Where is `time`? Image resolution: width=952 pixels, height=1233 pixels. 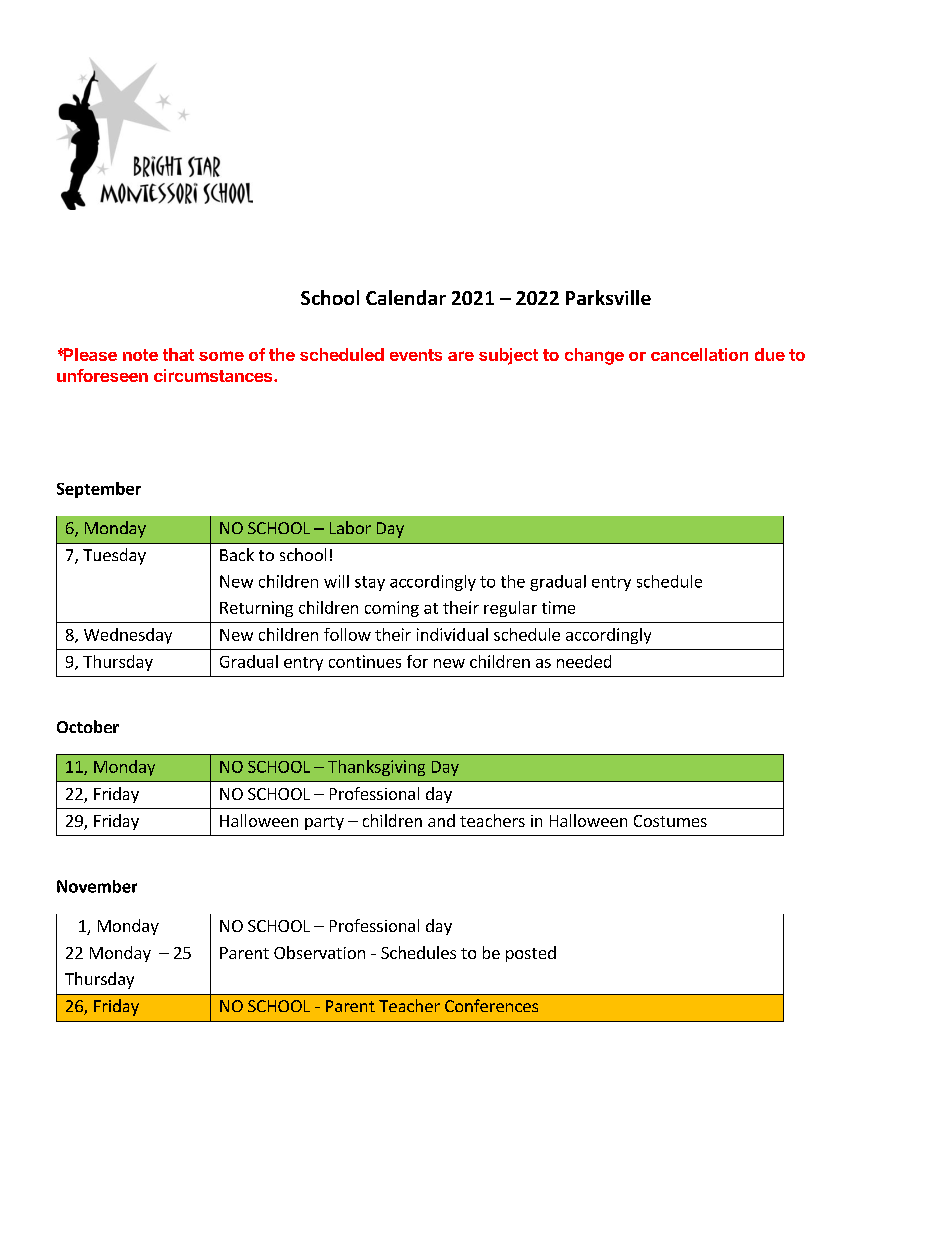
time is located at coordinates (558, 607).
